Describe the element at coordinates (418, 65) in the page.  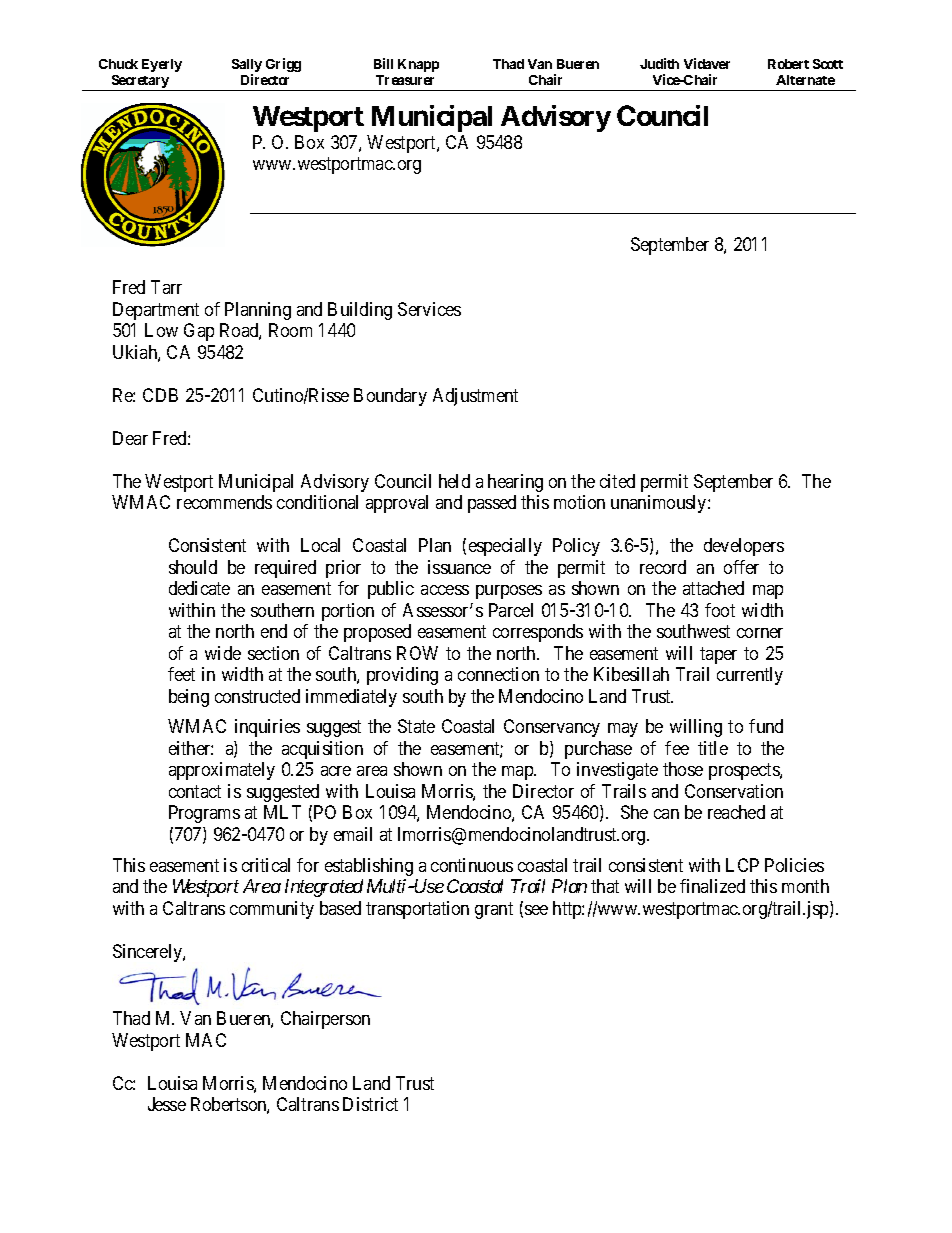
I see `Knapp` at that location.
